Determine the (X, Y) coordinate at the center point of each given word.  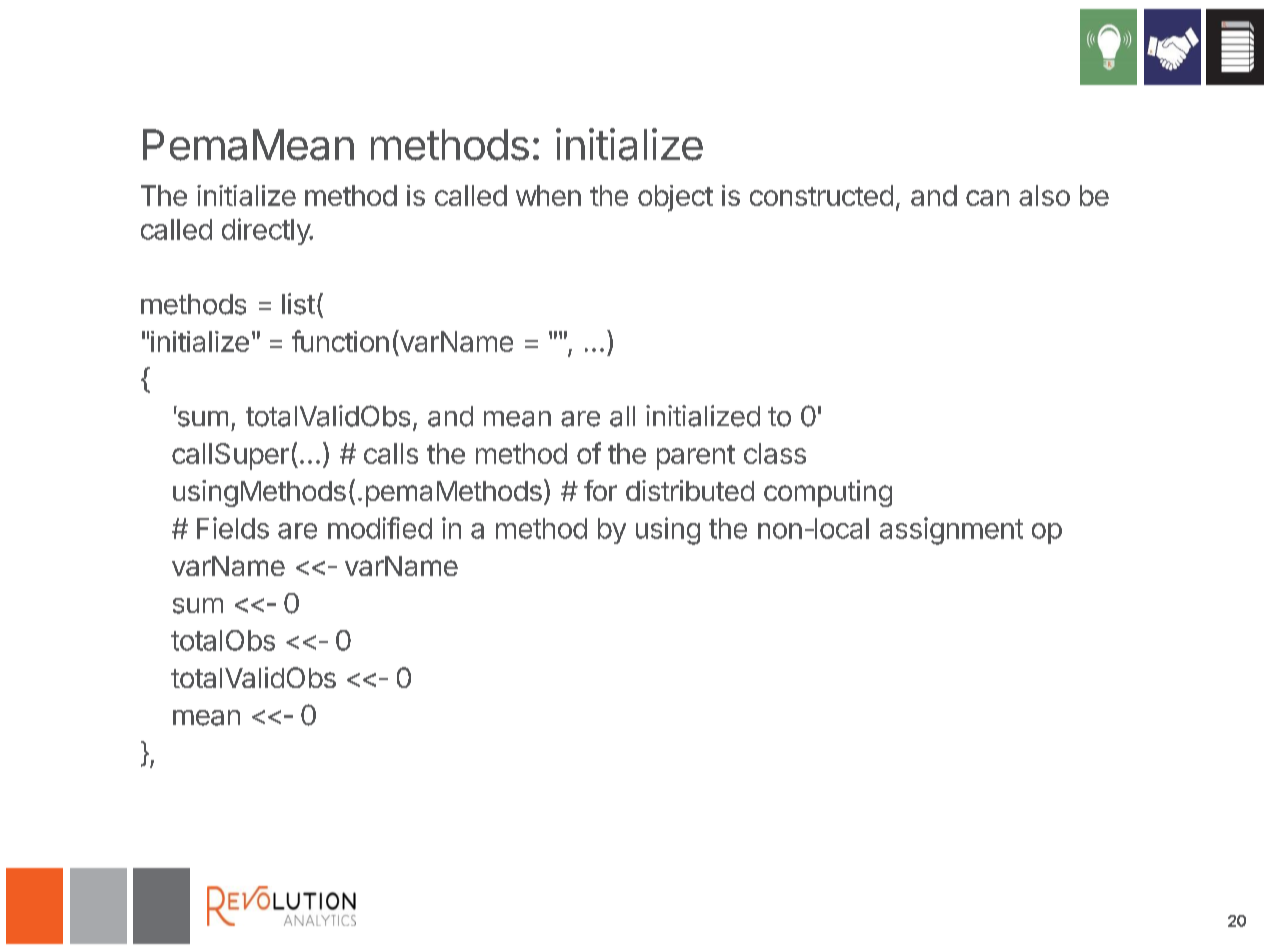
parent (696, 457)
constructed (821, 195)
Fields (233, 528)
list (298, 304)
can (987, 198)
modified (380, 528)
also (1044, 195)
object (675, 198)
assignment (951, 531)
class (775, 453)
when (548, 195)
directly (267, 231)
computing (828, 493)
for (600, 490)
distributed (690, 490)
